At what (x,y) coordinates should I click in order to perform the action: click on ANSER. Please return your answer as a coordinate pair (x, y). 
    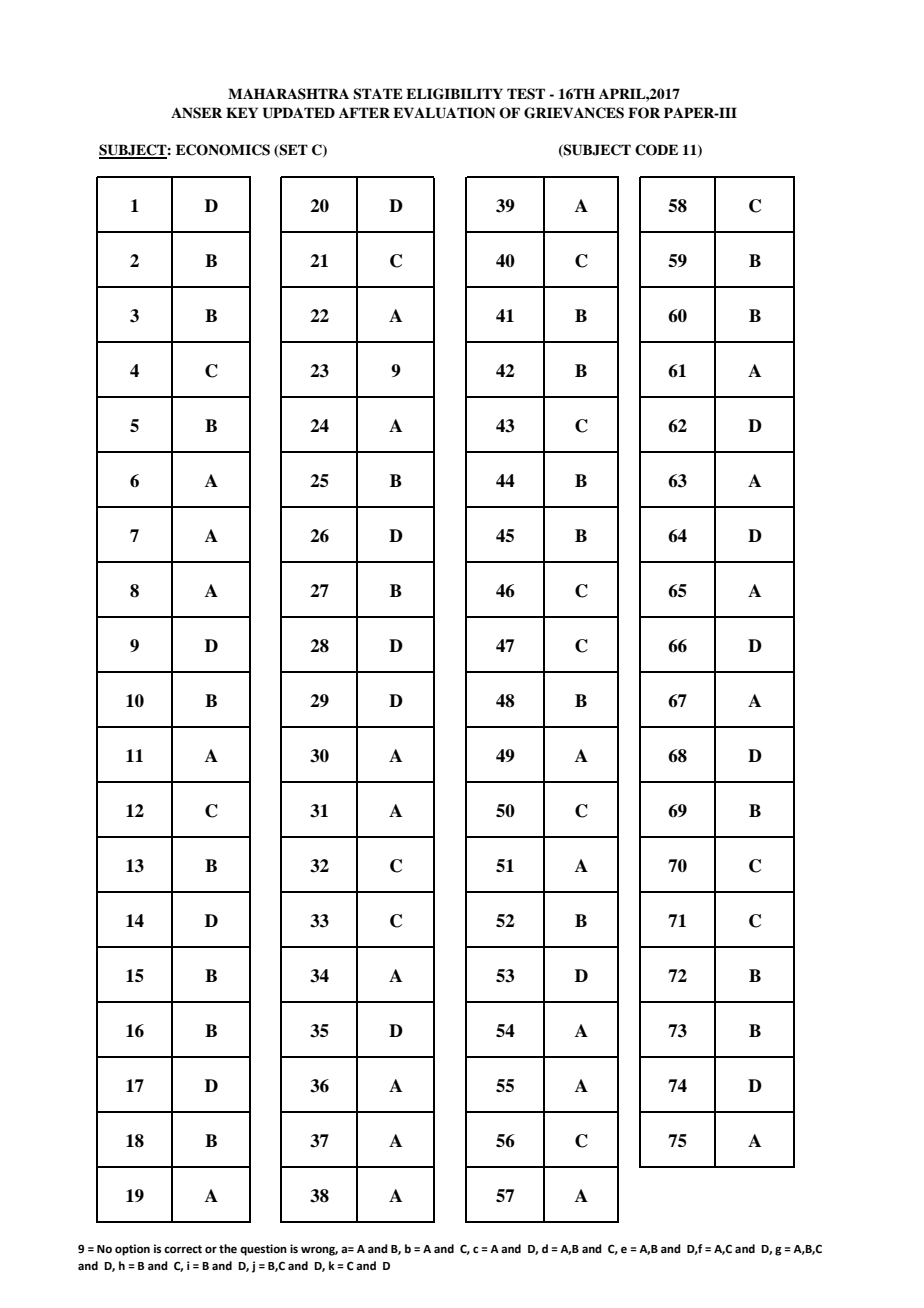
    Looking at the image, I should click on (196, 113).
